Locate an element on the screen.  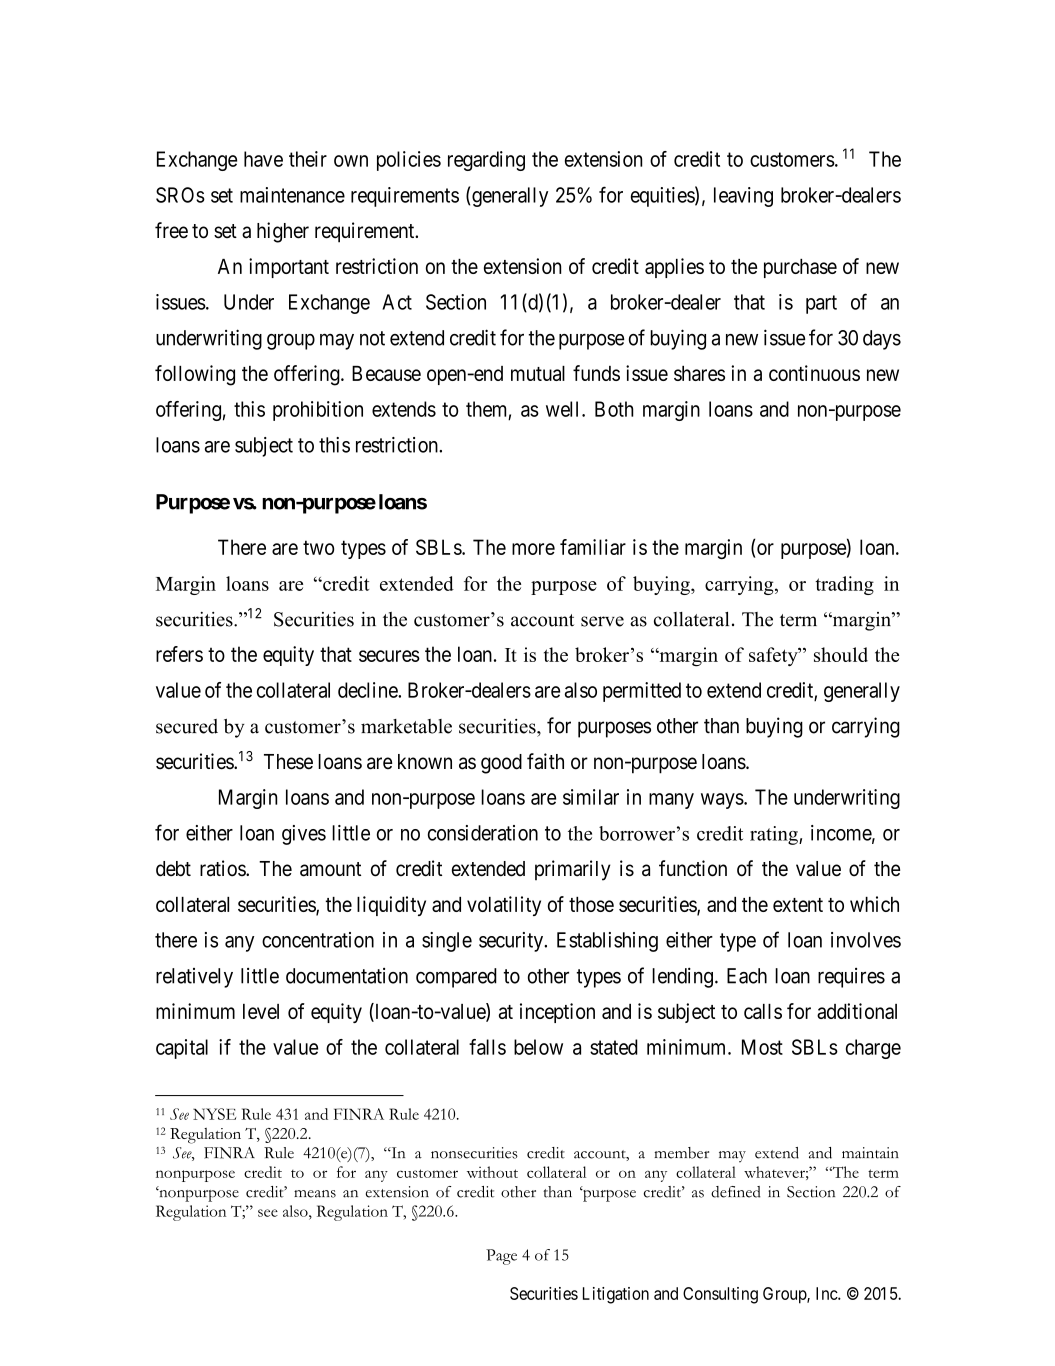
means is located at coordinates (315, 1194).
